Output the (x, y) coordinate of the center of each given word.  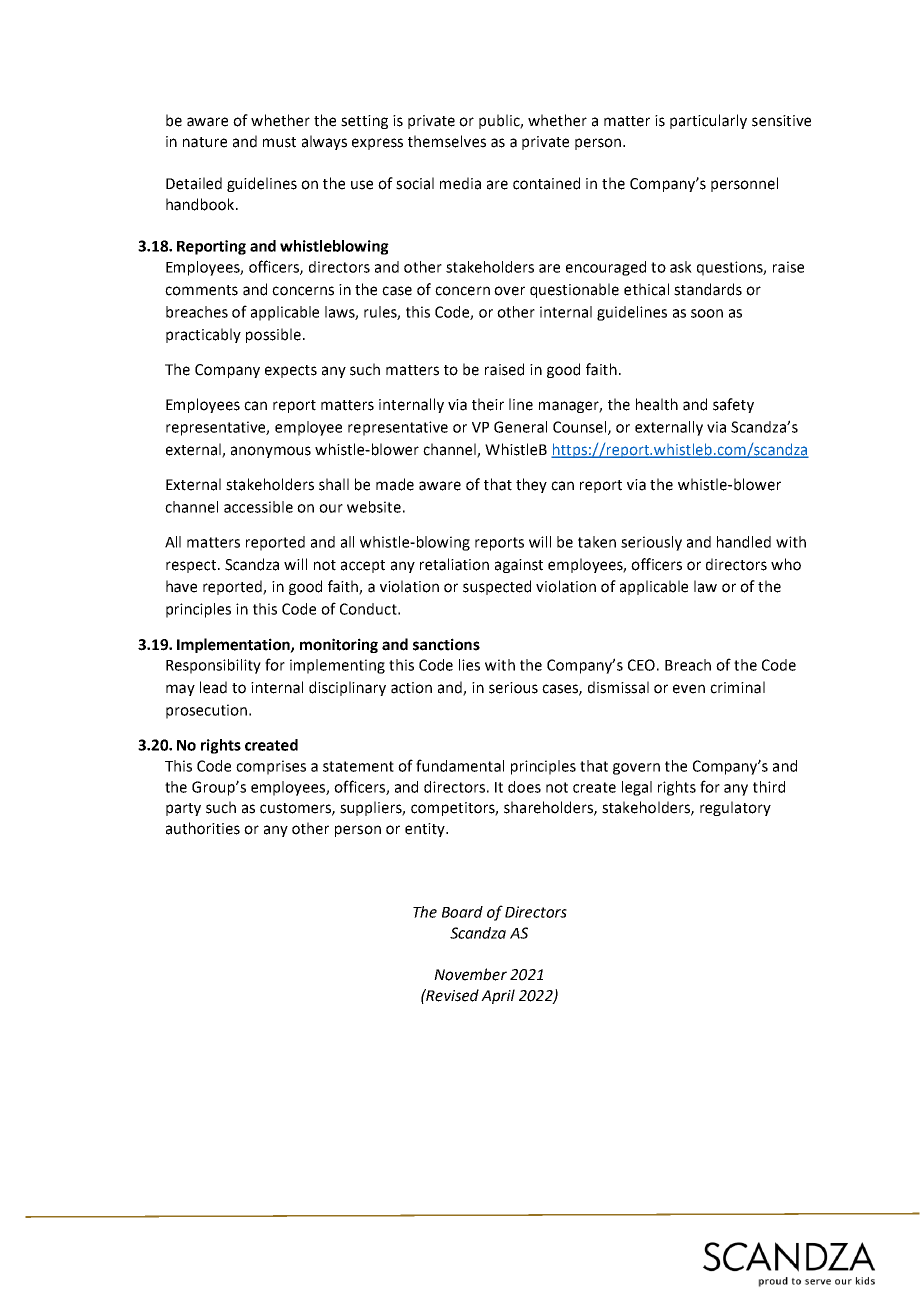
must (279, 142)
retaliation (454, 564)
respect (192, 566)
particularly (708, 121)
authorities (203, 828)
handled (744, 542)
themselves (447, 141)
